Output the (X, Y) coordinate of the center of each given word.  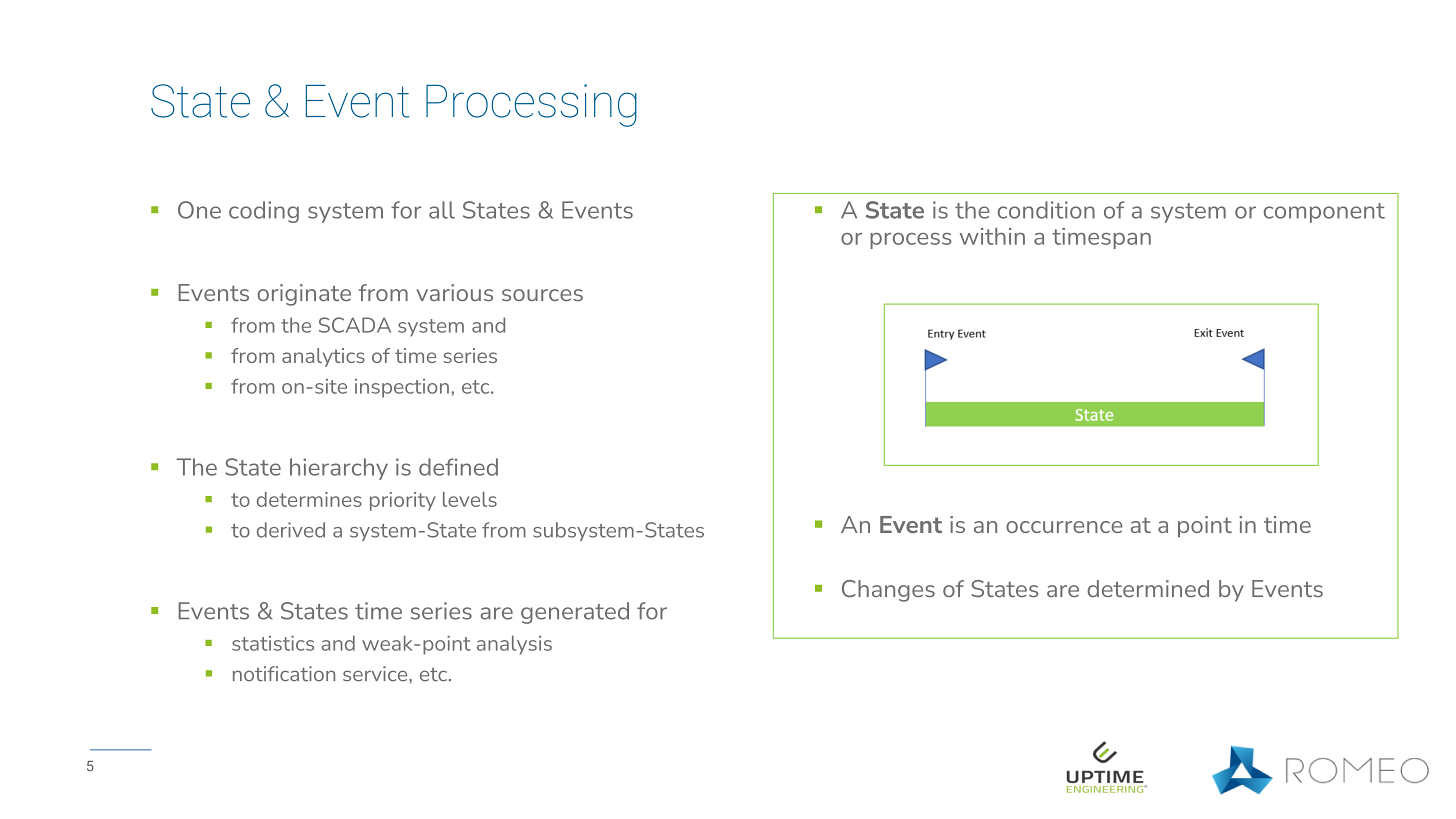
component (1324, 213)
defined (458, 467)
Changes (888, 591)
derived (291, 530)
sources (542, 295)
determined (1148, 588)
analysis (514, 645)
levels (470, 499)
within (992, 236)
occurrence (1064, 527)
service (376, 674)
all (442, 210)
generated (575, 613)
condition (1046, 210)
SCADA (355, 325)
